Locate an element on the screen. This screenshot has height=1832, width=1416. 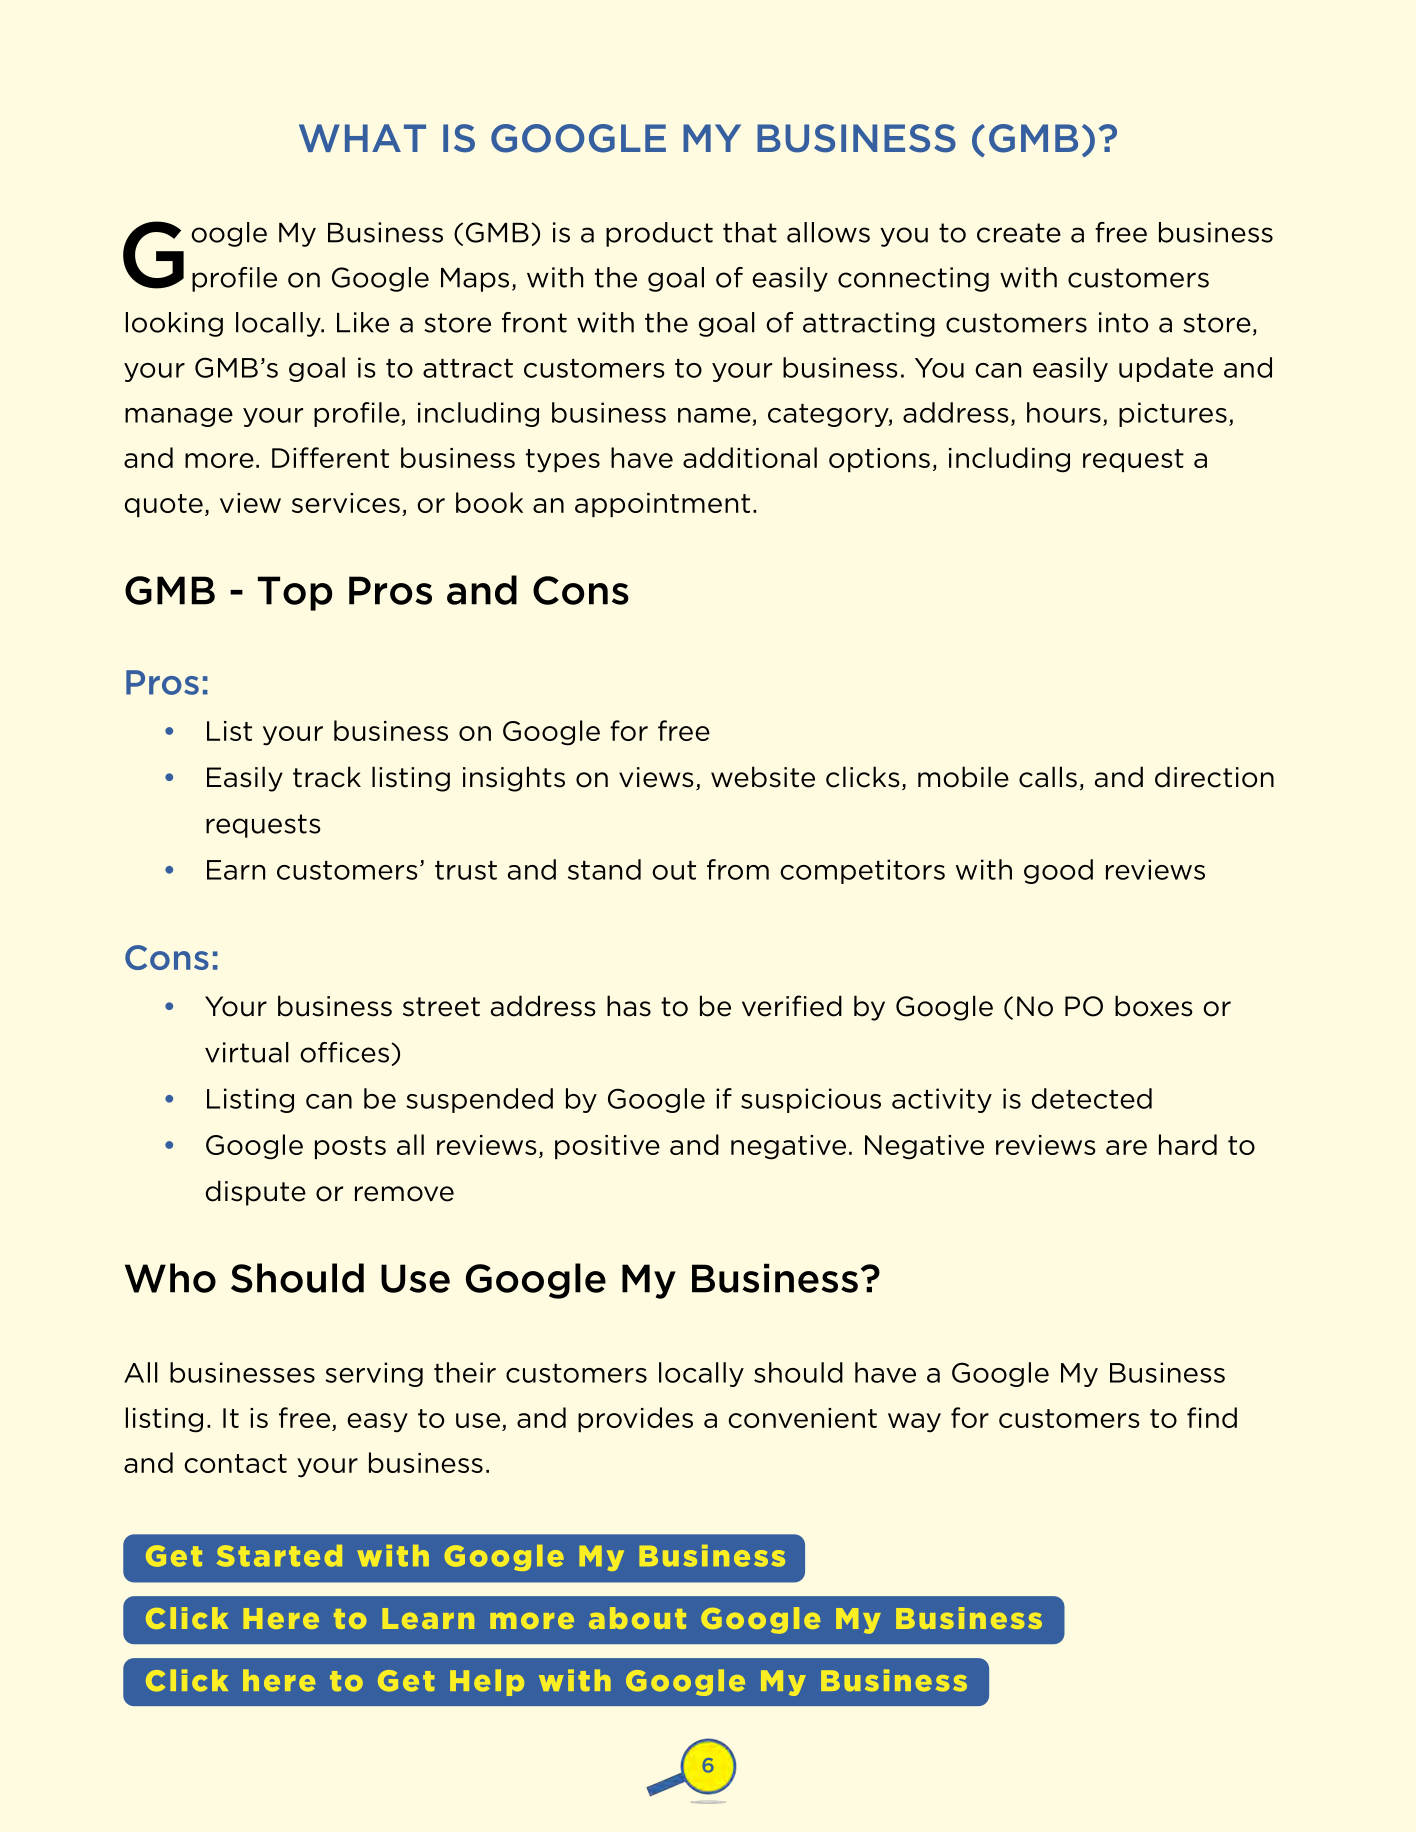
dispute is located at coordinates (256, 1193).
